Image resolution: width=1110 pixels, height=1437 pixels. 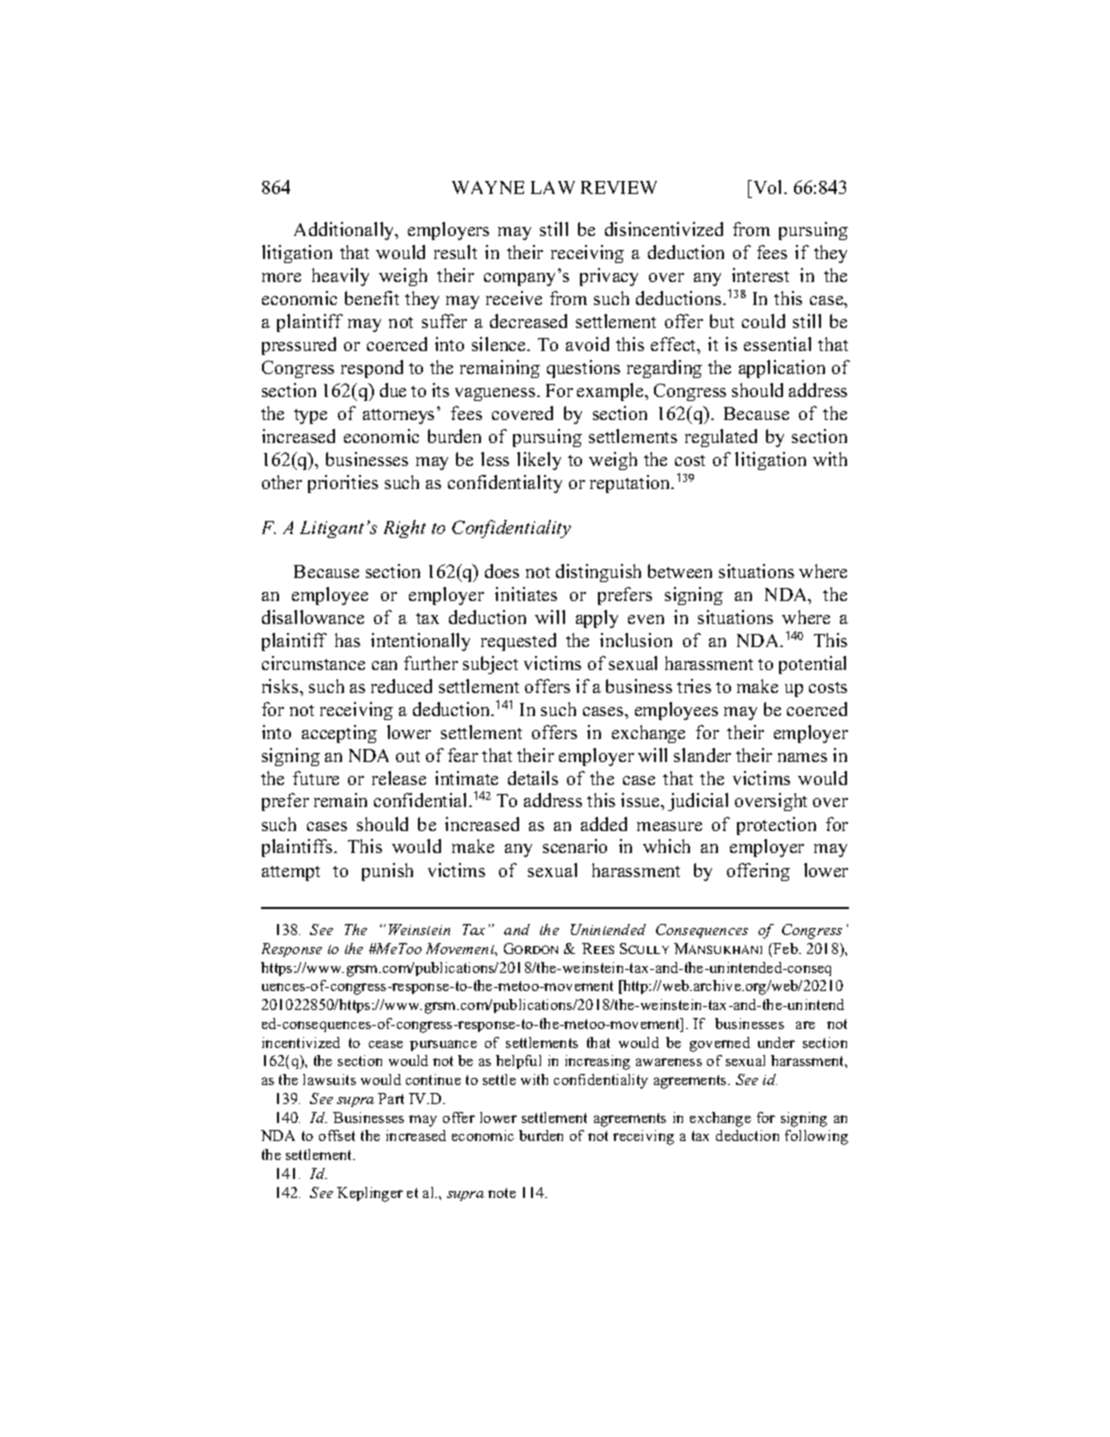 What do you see at coordinates (776, 826) in the document?
I see `protection` at bounding box center [776, 826].
